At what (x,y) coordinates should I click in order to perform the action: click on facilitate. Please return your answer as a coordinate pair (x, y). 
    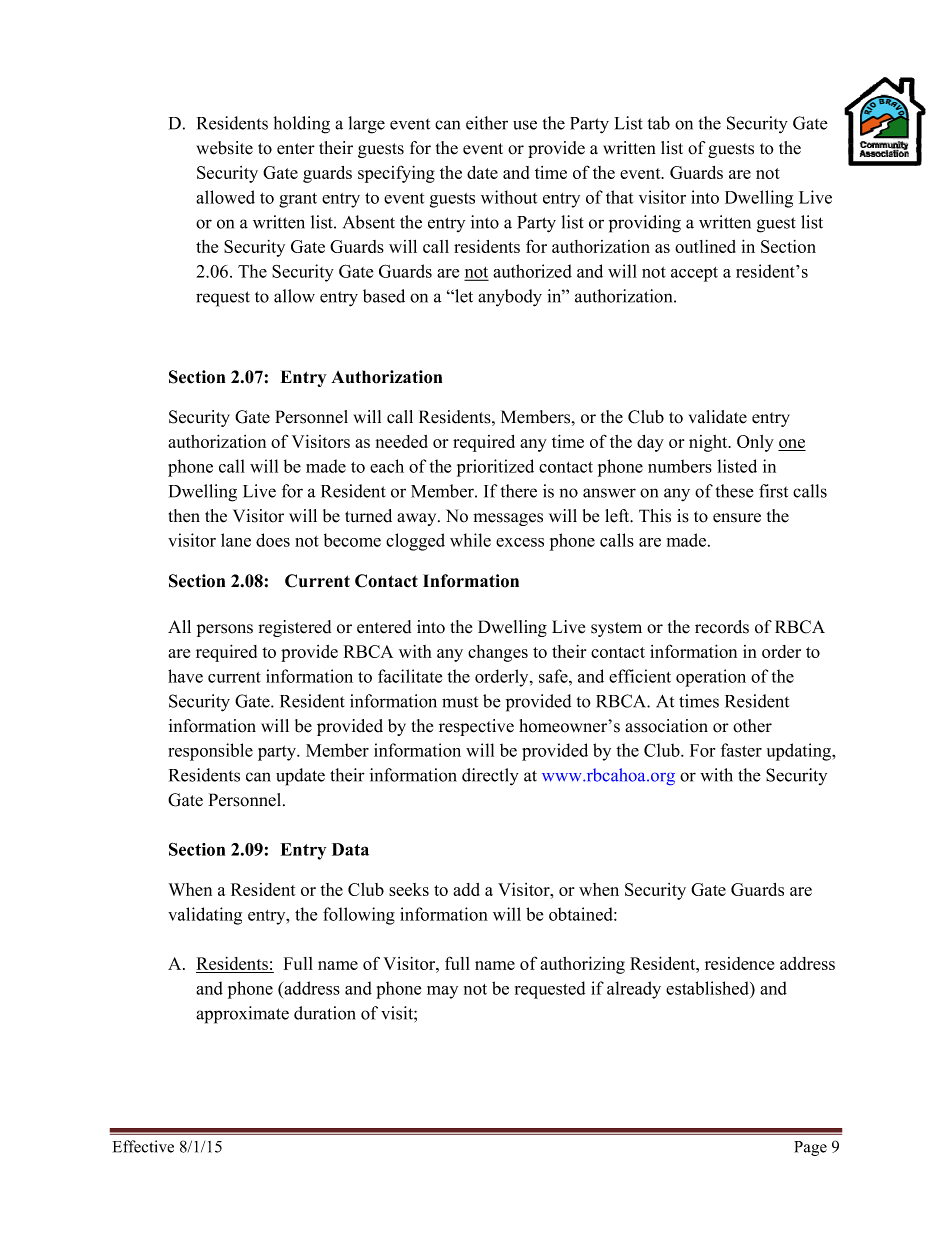
    Looking at the image, I should click on (410, 676).
